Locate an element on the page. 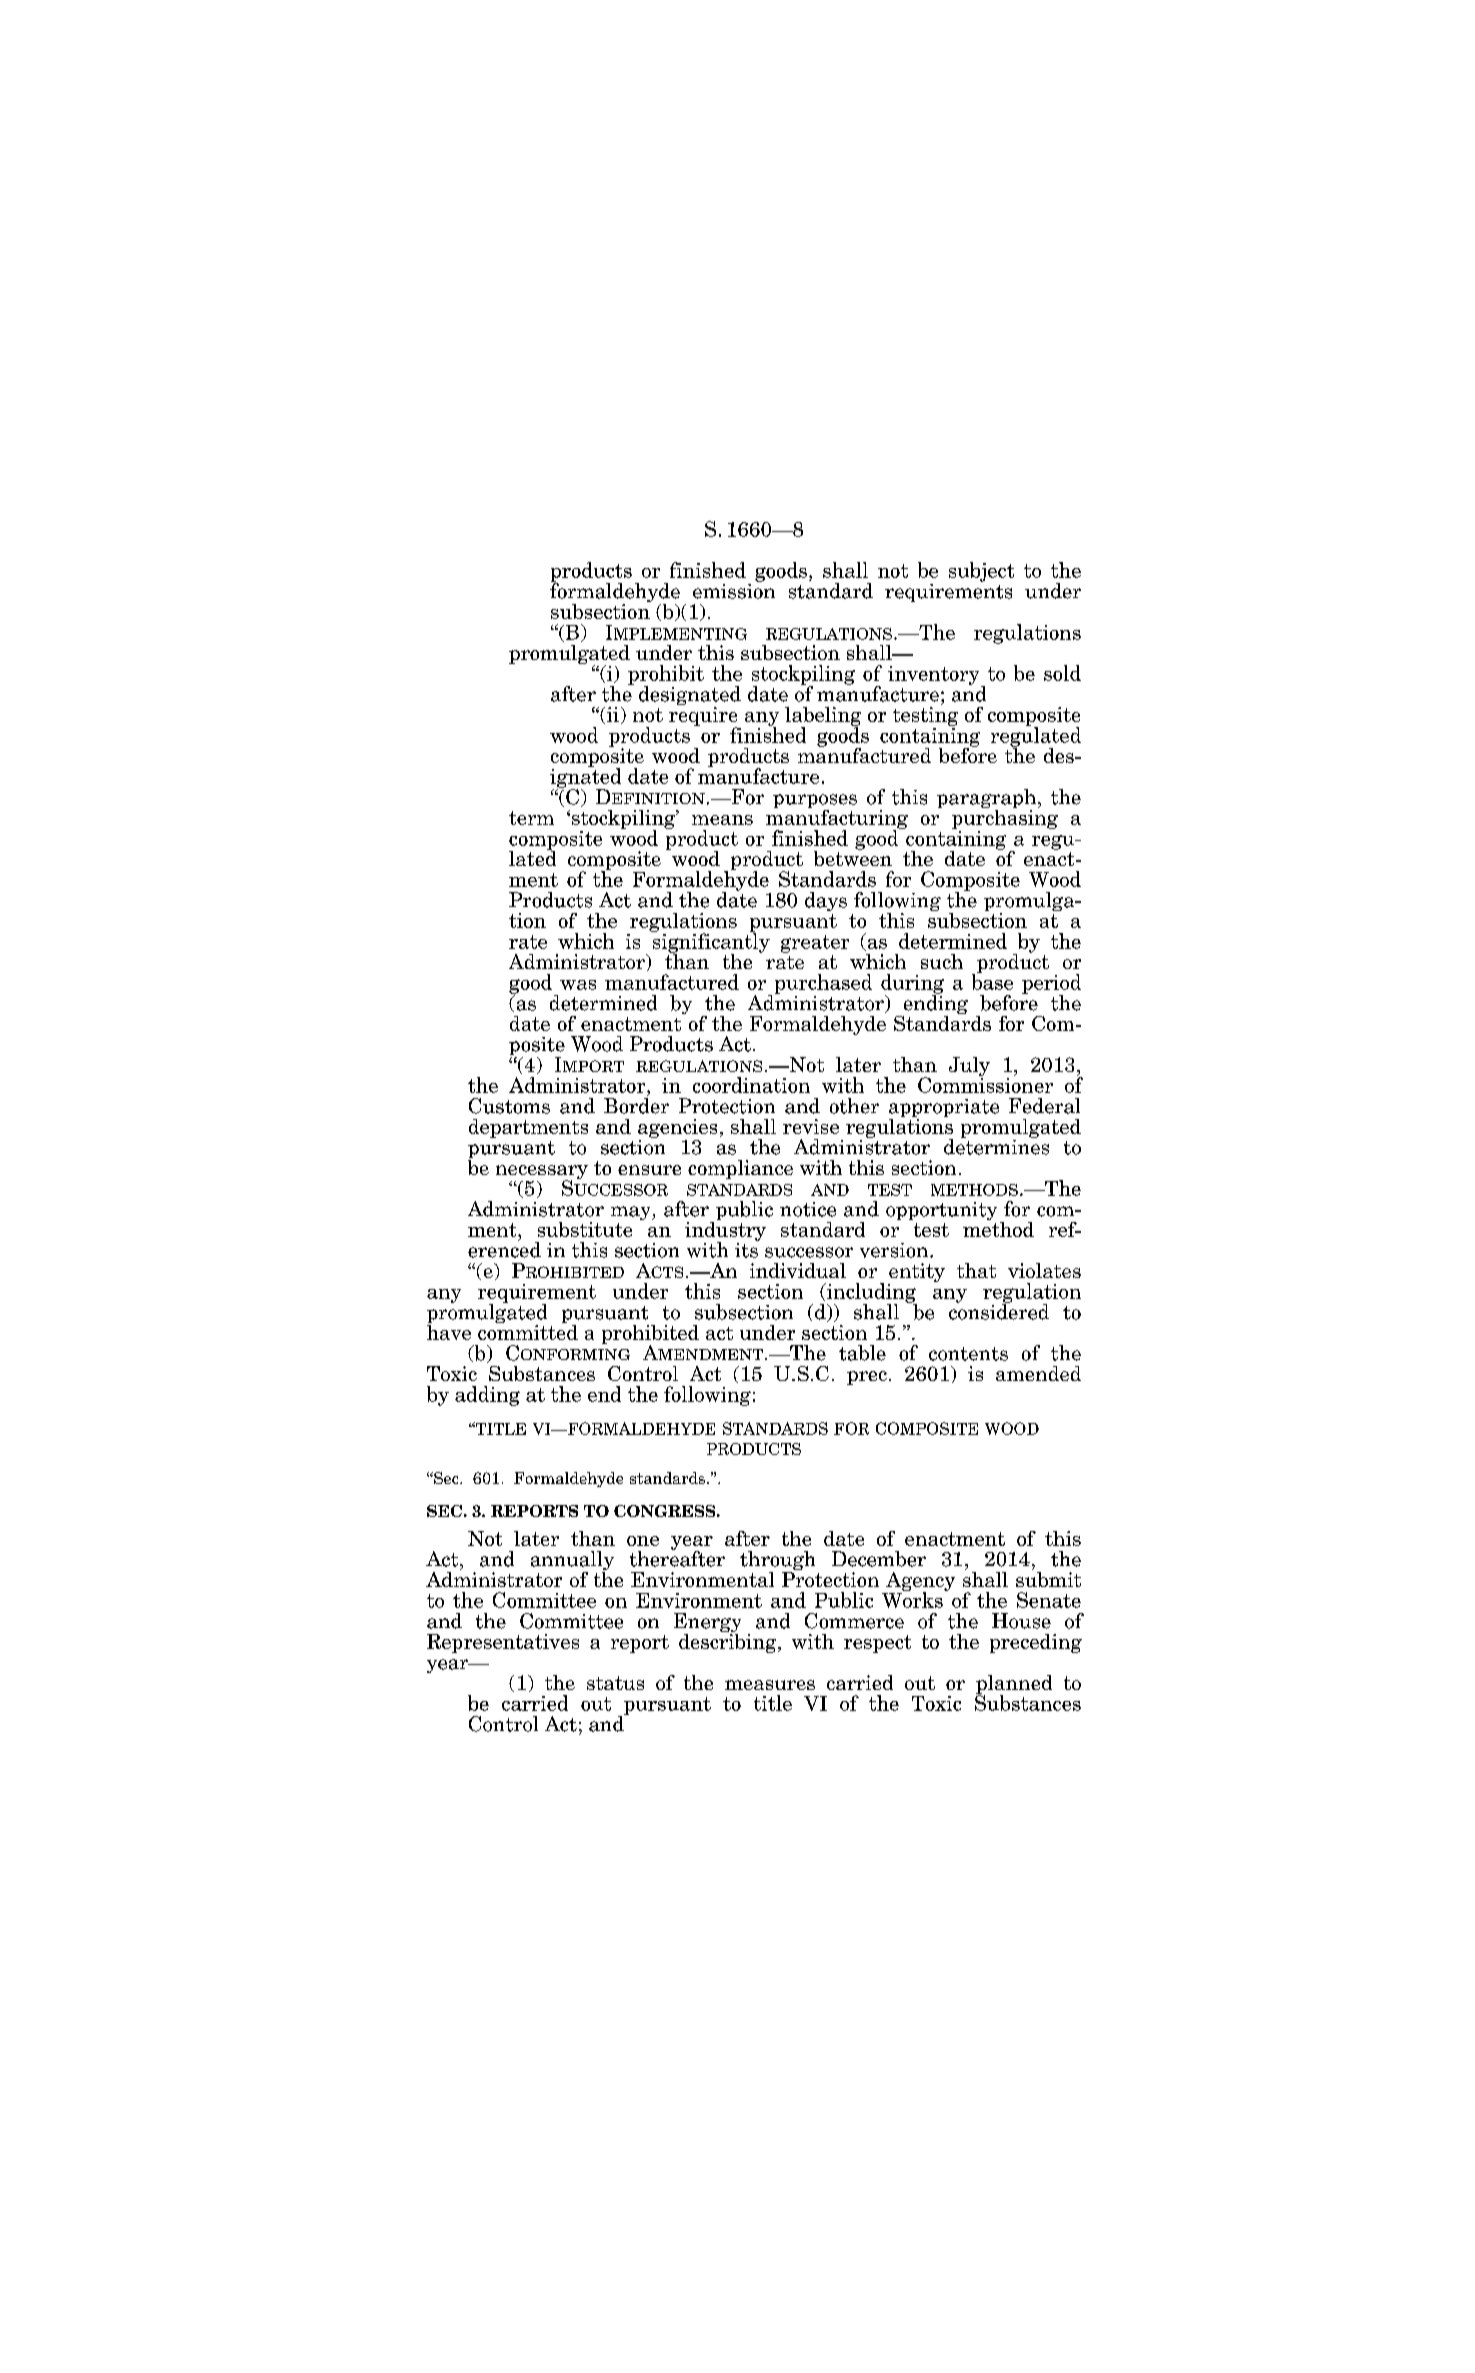 Image resolution: width=1475 pixels, height=2373 pixels. labeling is located at coordinates (823, 717).
